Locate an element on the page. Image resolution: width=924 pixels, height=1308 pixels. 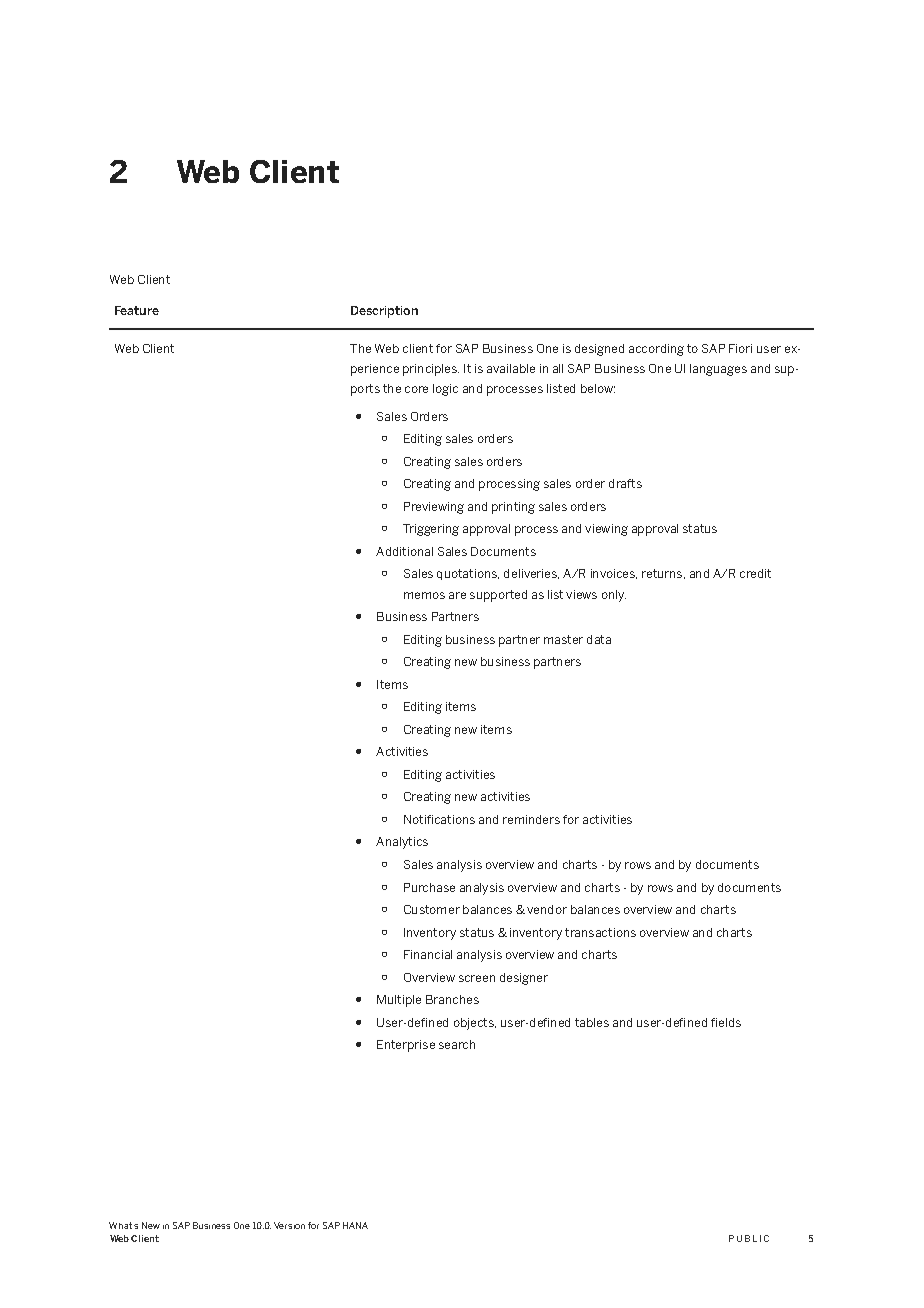
HANA is located at coordinates (355, 1225).
